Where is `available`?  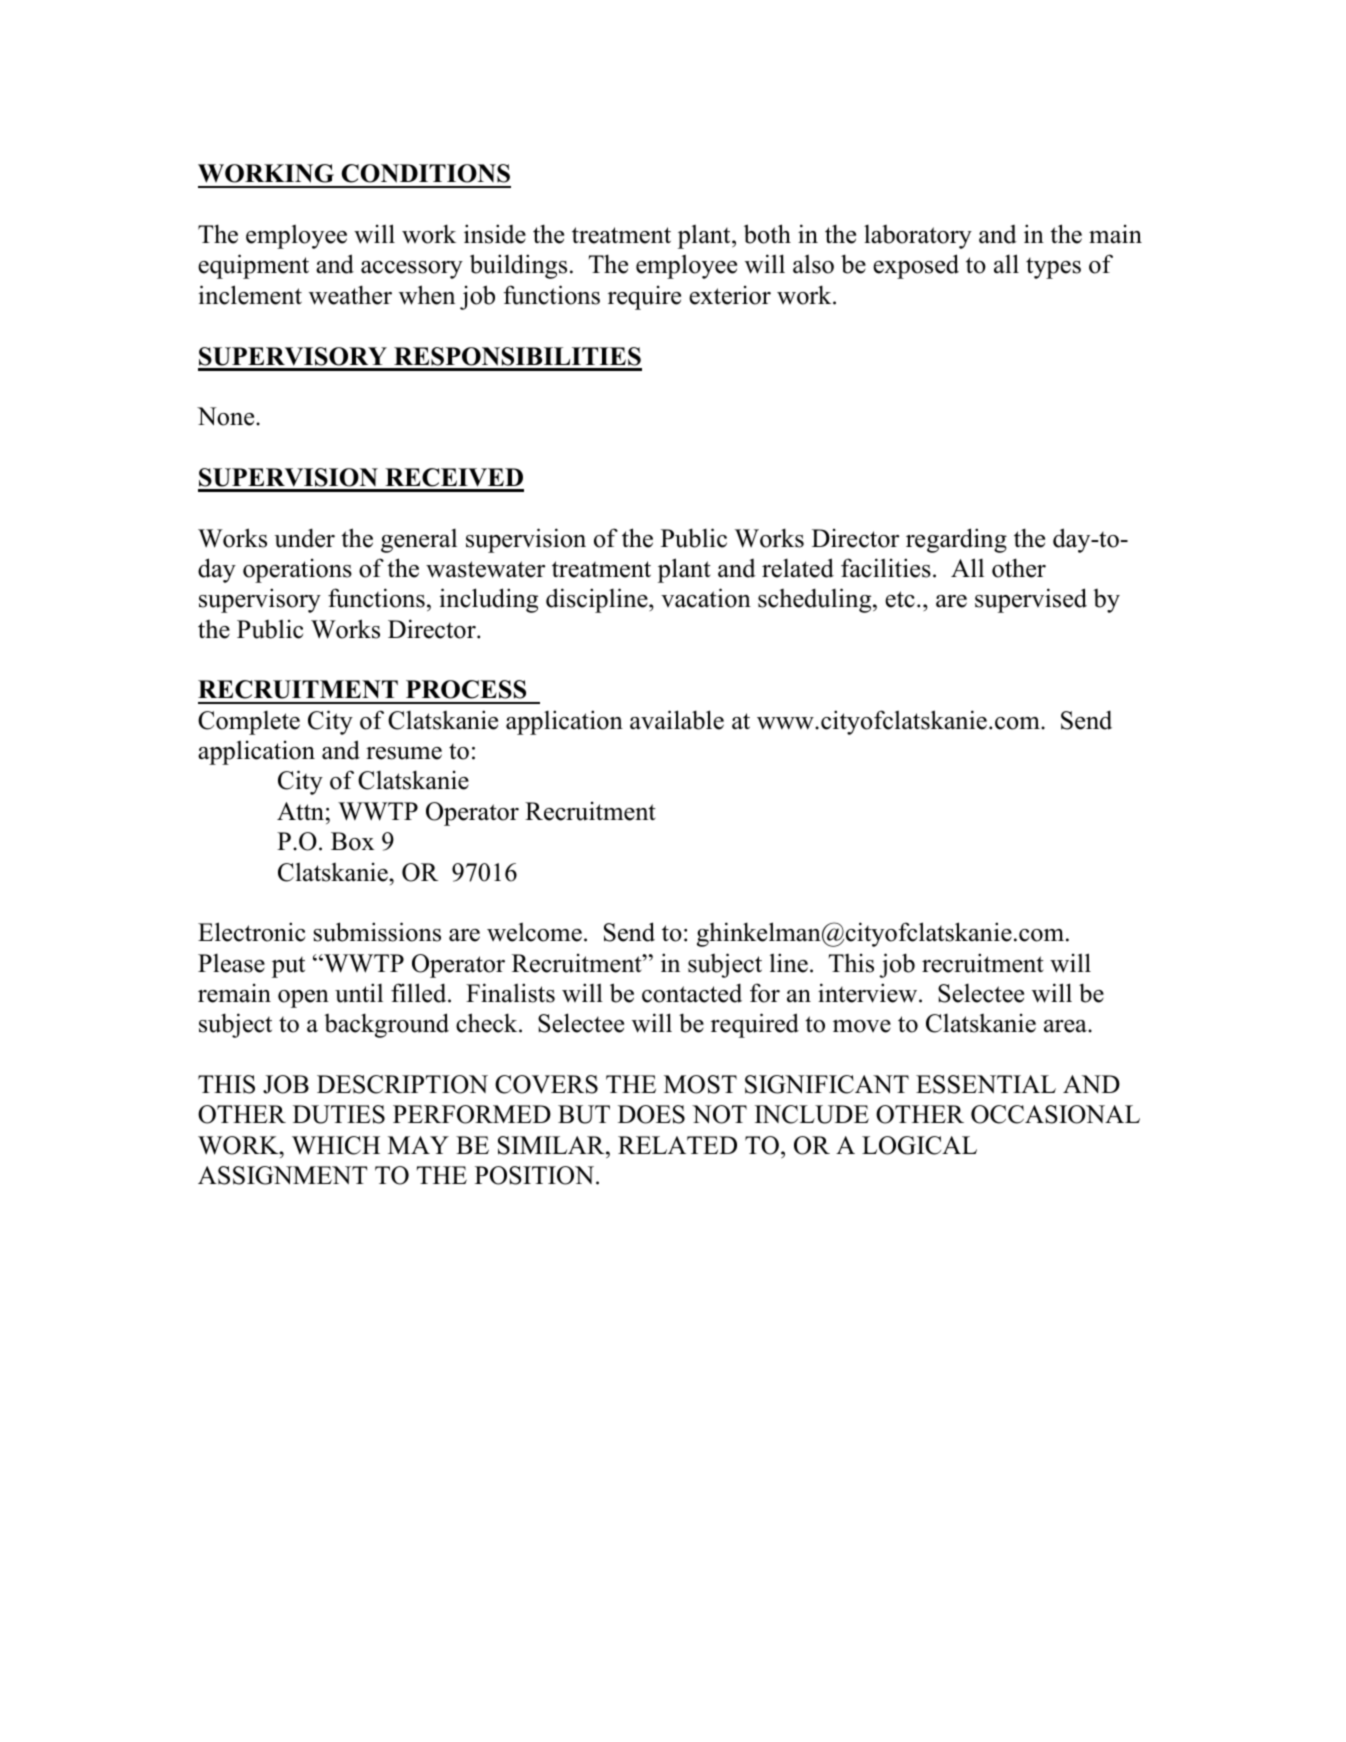
available is located at coordinates (677, 720).
